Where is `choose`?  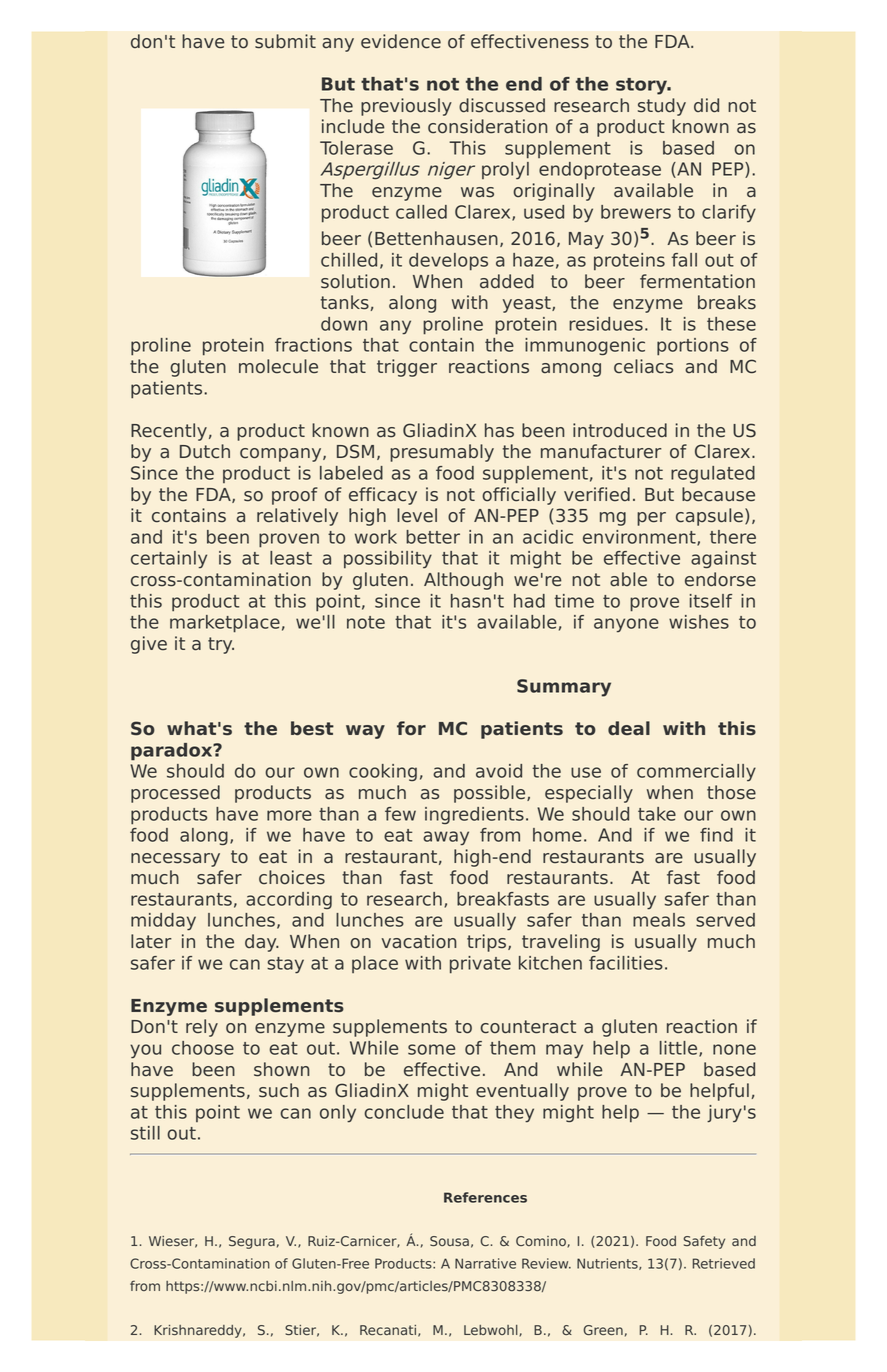
choose is located at coordinates (203, 1048).
